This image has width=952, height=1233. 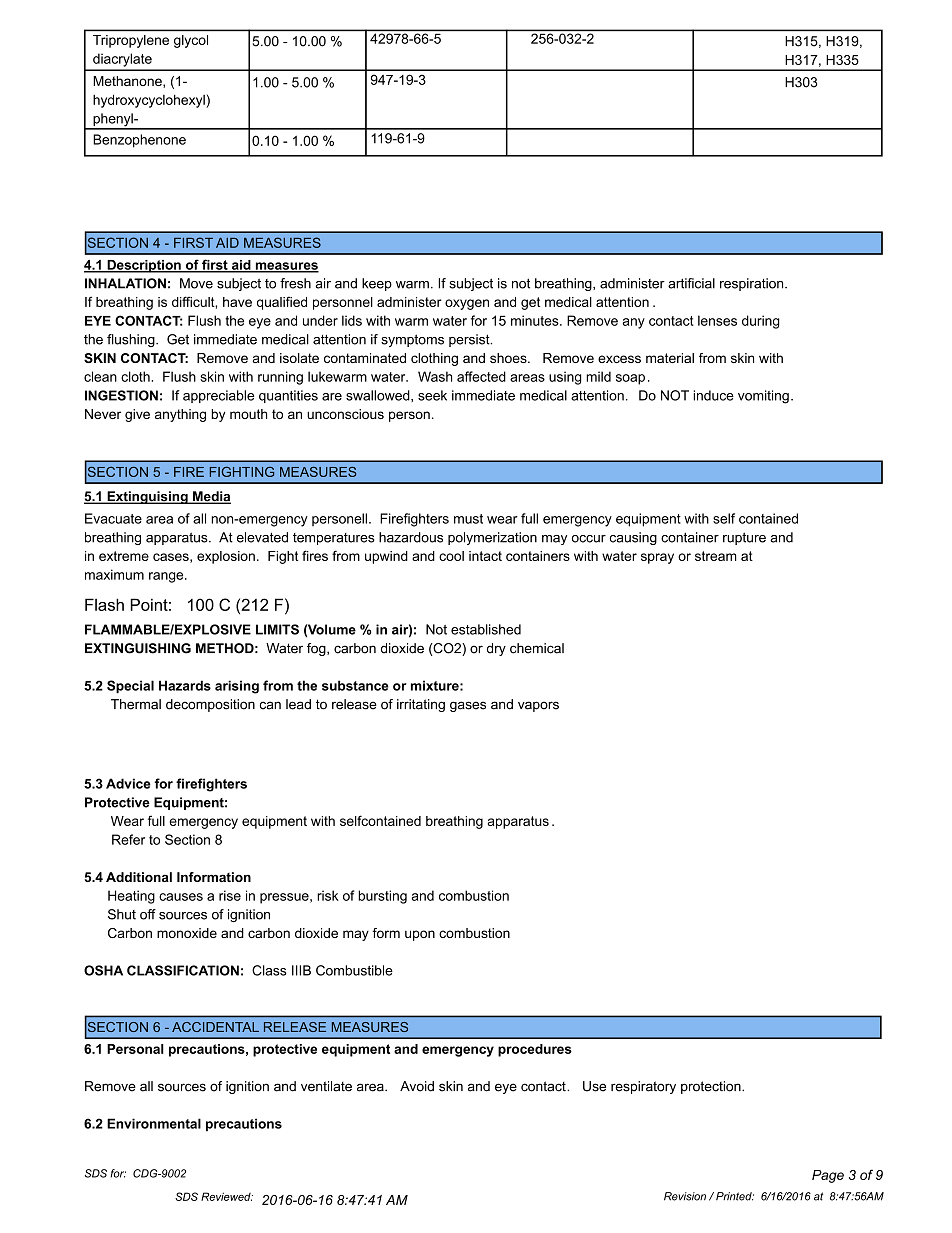 What do you see at coordinates (191, 41) in the image?
I see `glycol` at bounding box center [191, 41].
